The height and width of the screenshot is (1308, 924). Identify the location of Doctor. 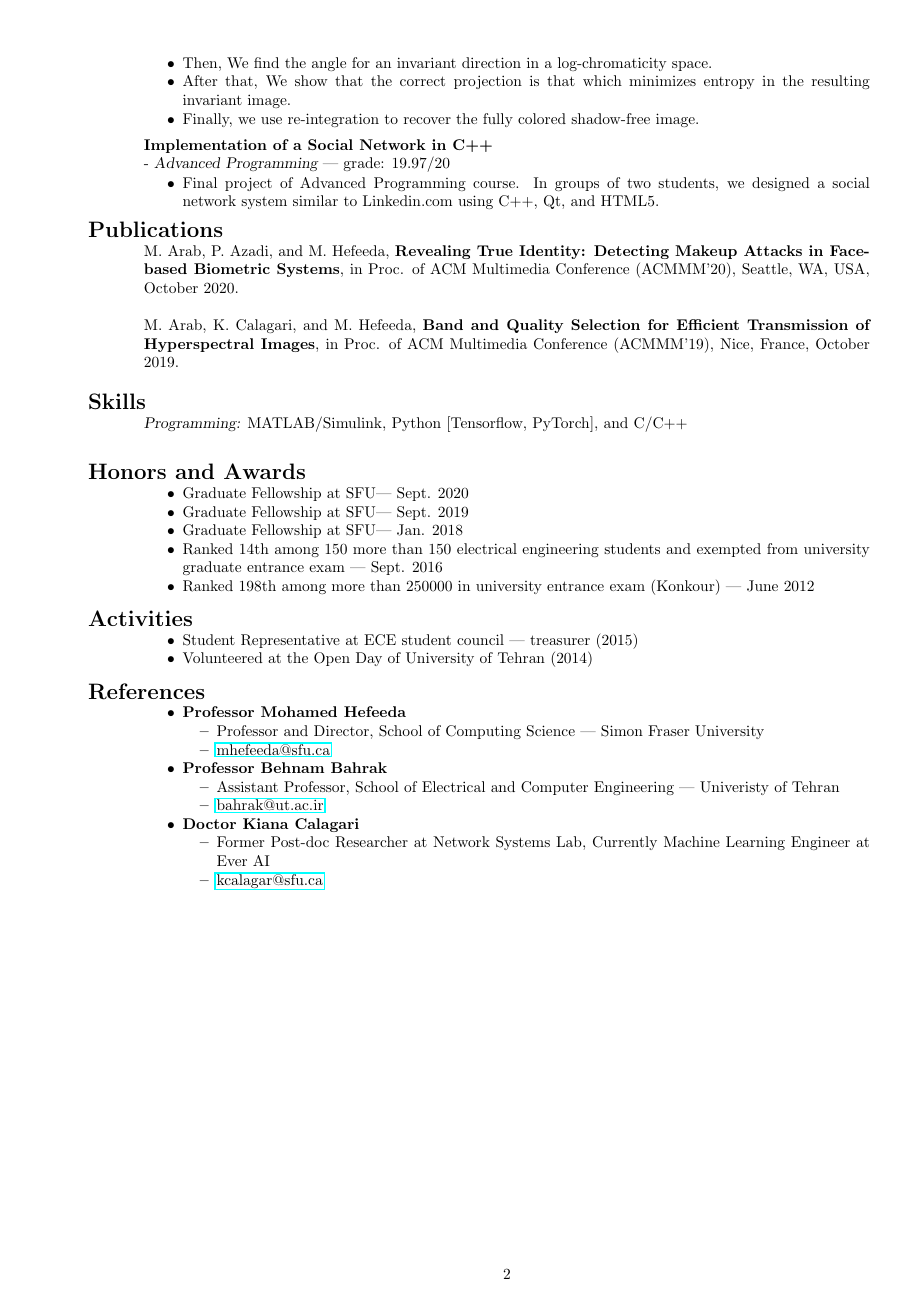
(209, 823).
